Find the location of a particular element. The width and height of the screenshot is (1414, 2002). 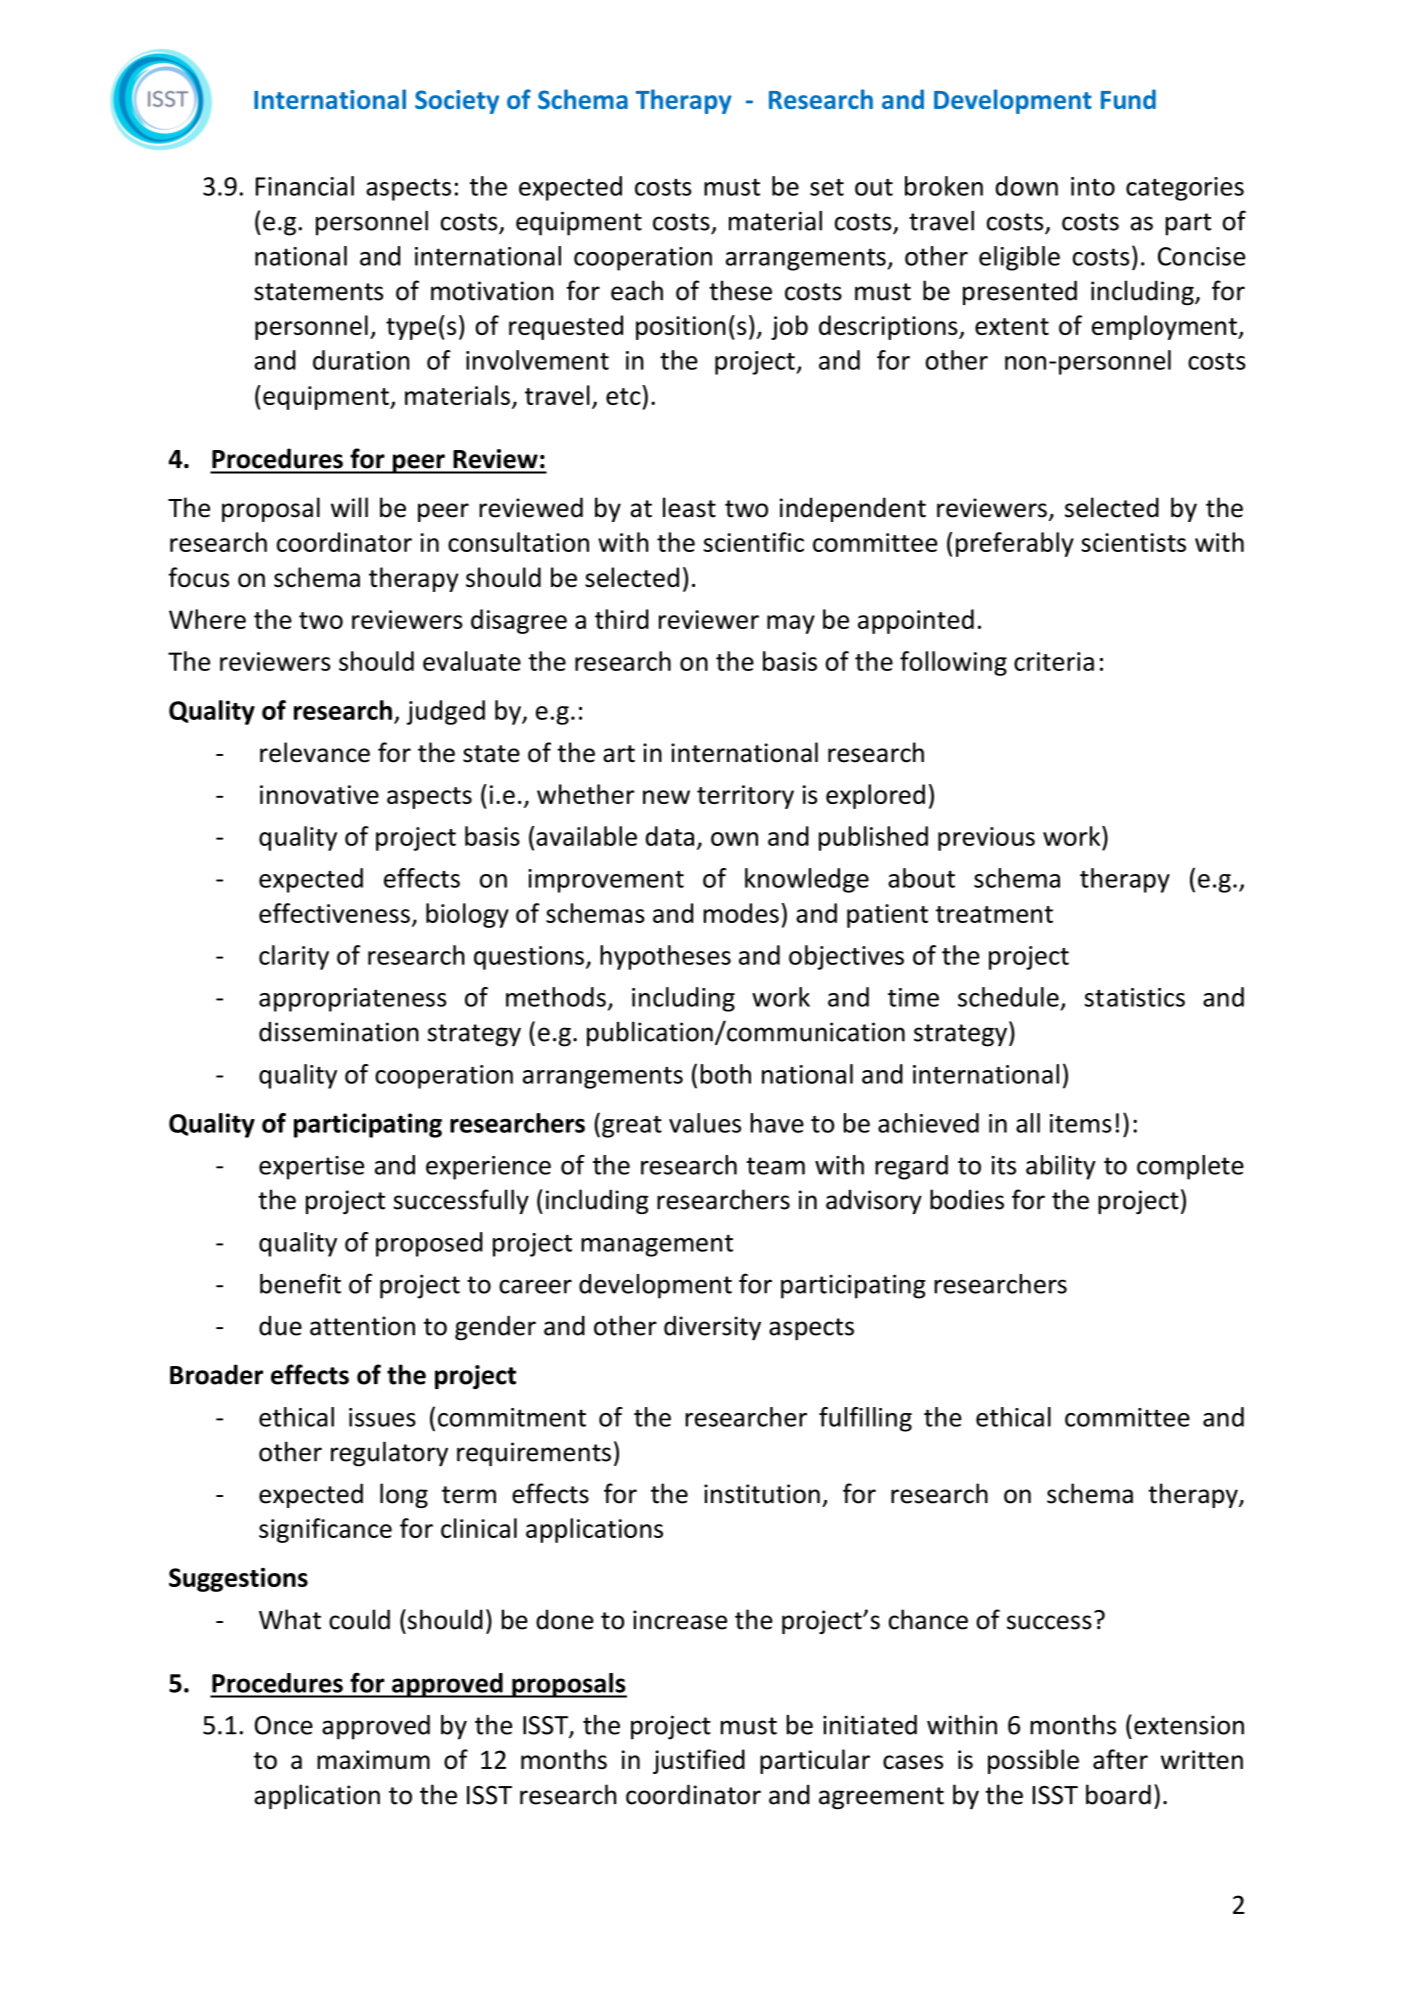

set is located at coordinates (827, 187).
